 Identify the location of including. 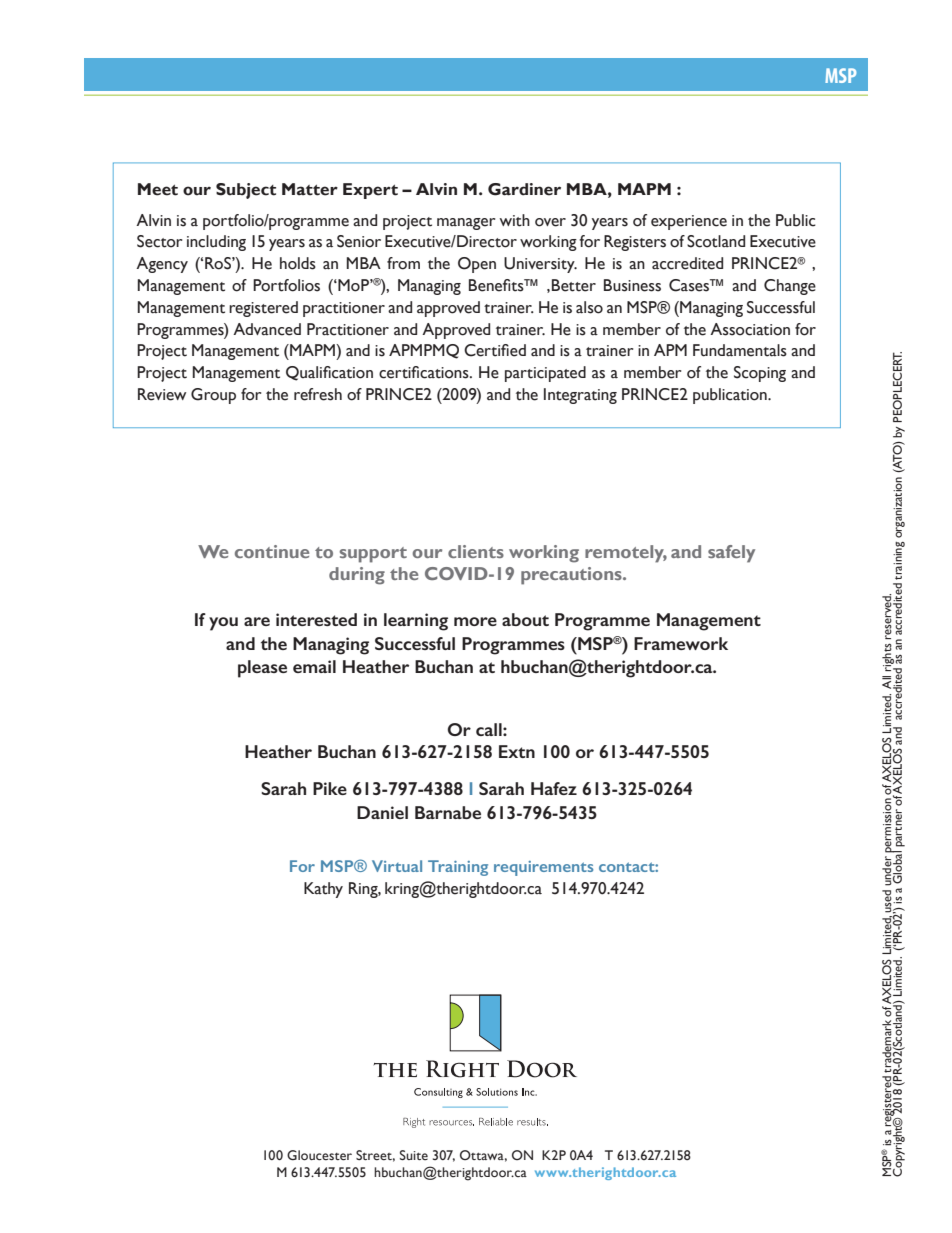
(216, 243).
